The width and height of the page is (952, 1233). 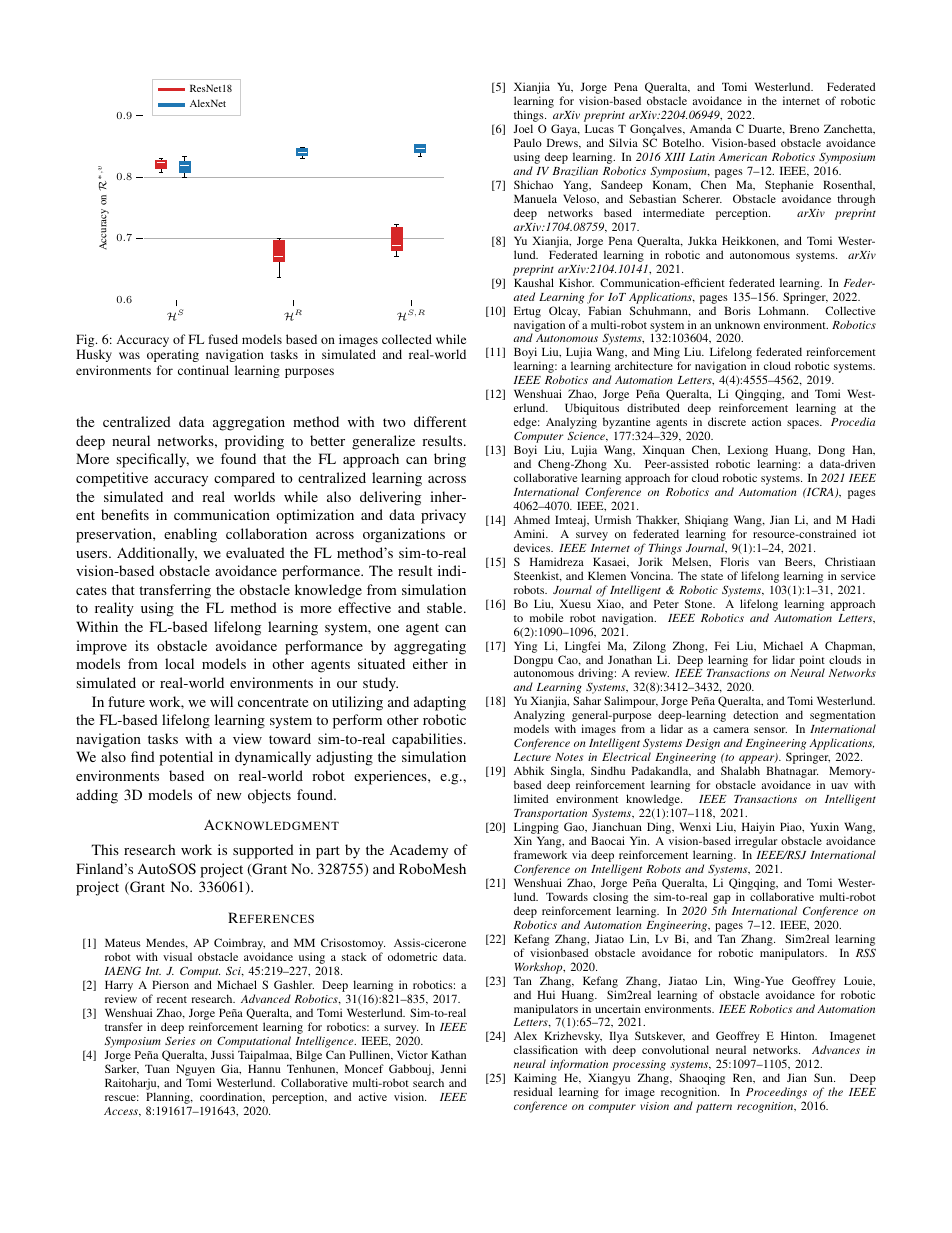 What do you see at coordinates (700, 603) in the page?
I see `Stone` at bounding box center [700, 603].
